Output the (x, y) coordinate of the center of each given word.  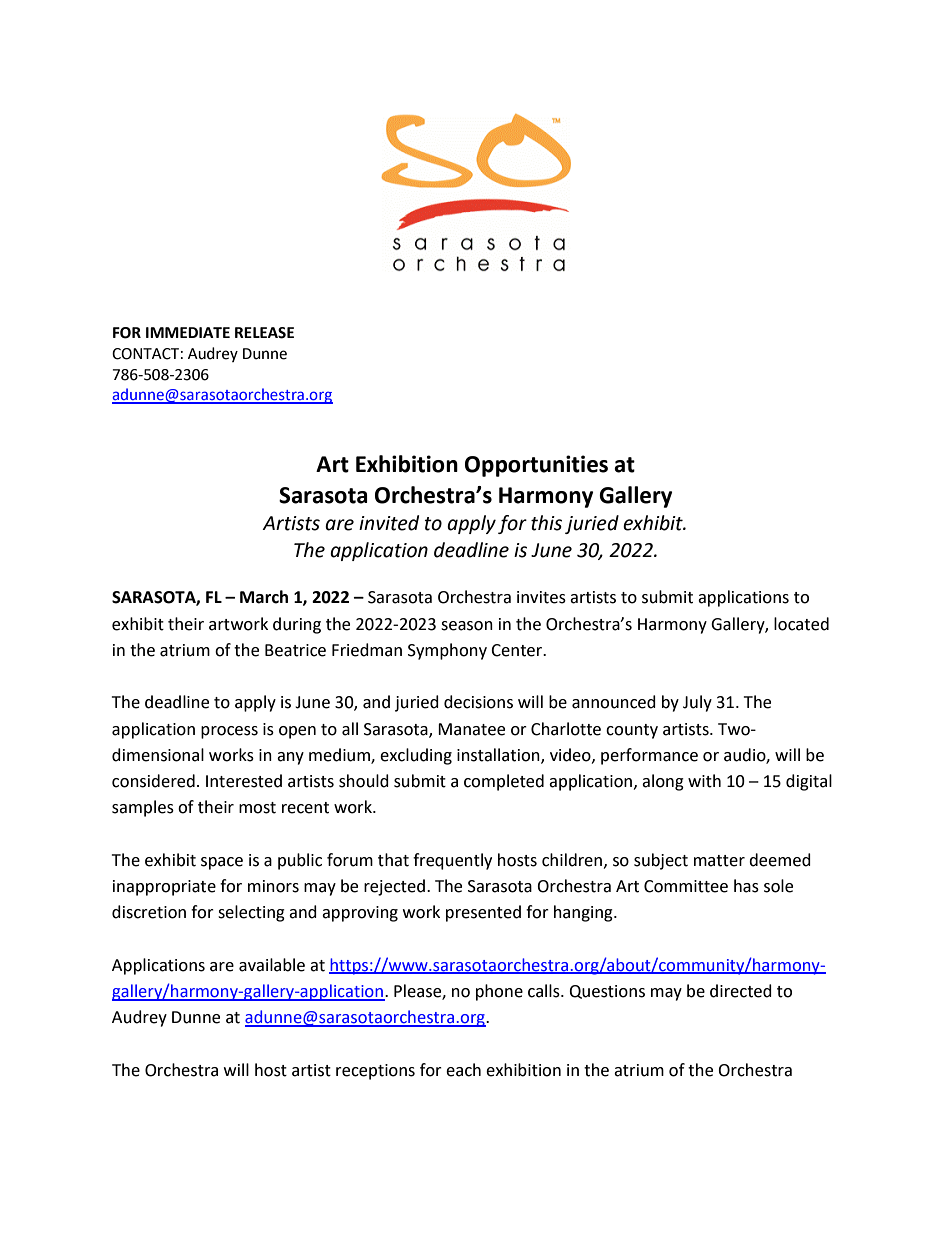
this (546, 523)
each (463, 1070)
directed (741, 991)
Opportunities (536, 466)
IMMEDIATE (188, 332)
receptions (375, 1072)
